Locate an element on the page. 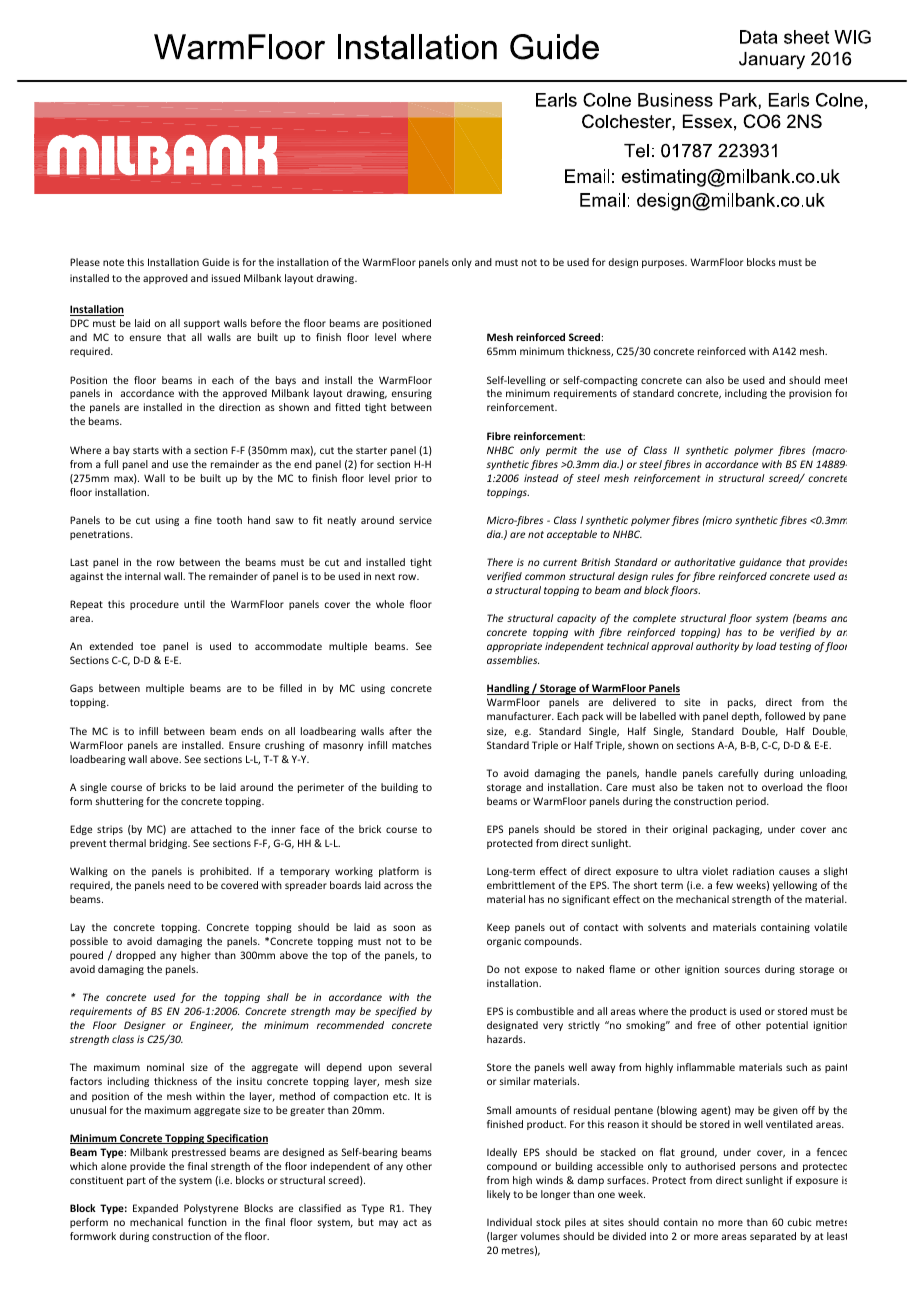 This document has width=924, height=1308. They is located at coordinates (420, 1209).
